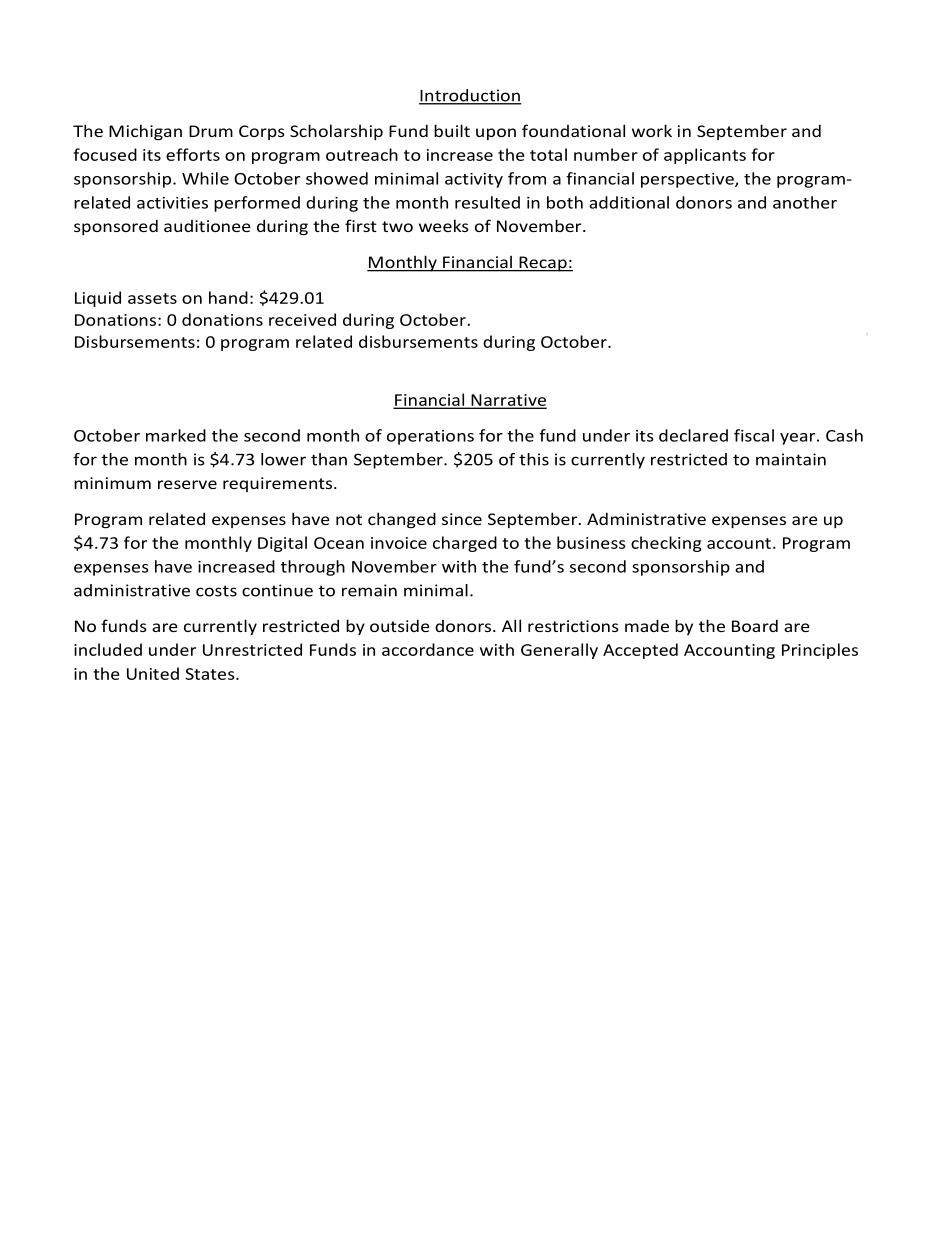 This screenshot has width=952, height=1233. I want to click on through, so click(313, 568).
